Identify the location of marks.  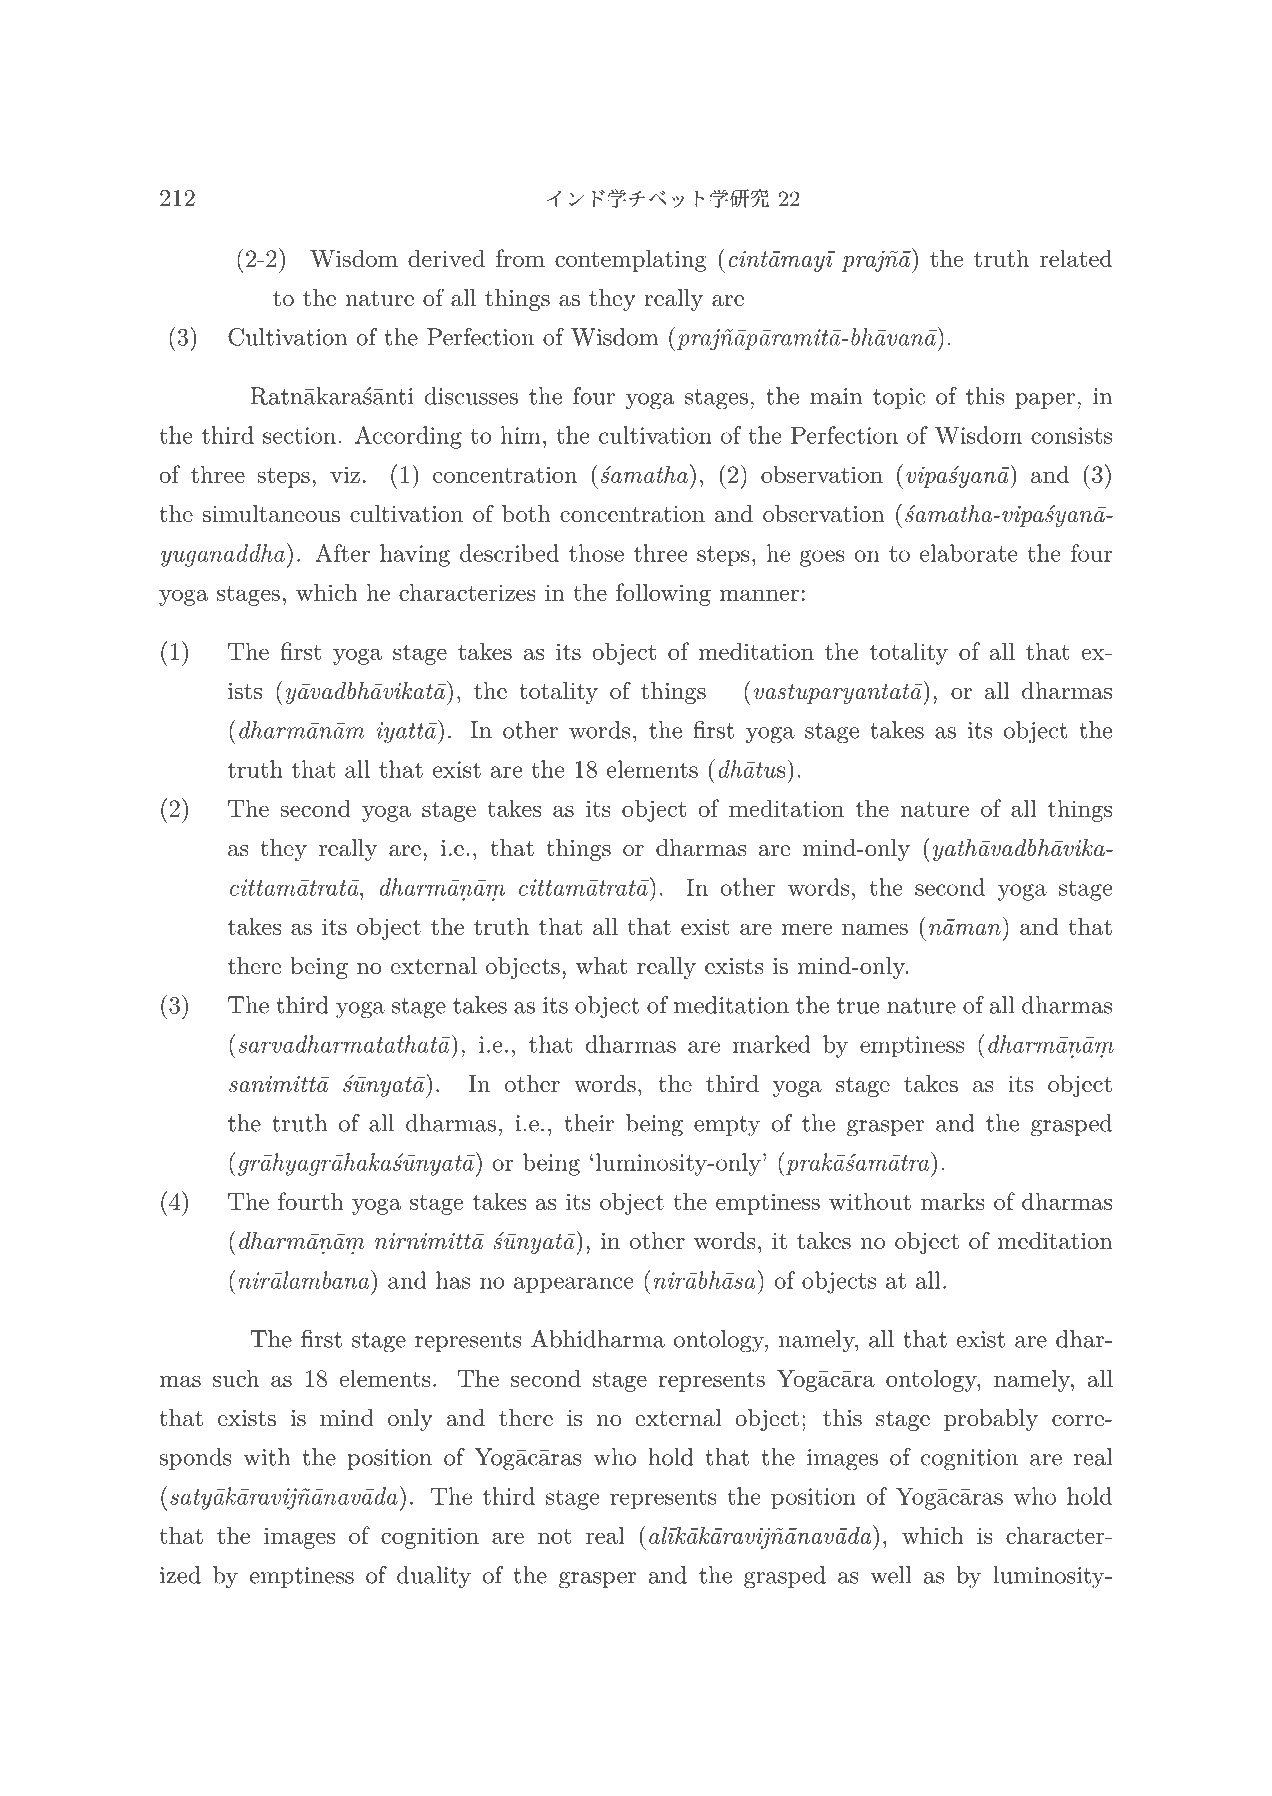
(953, 1201).
